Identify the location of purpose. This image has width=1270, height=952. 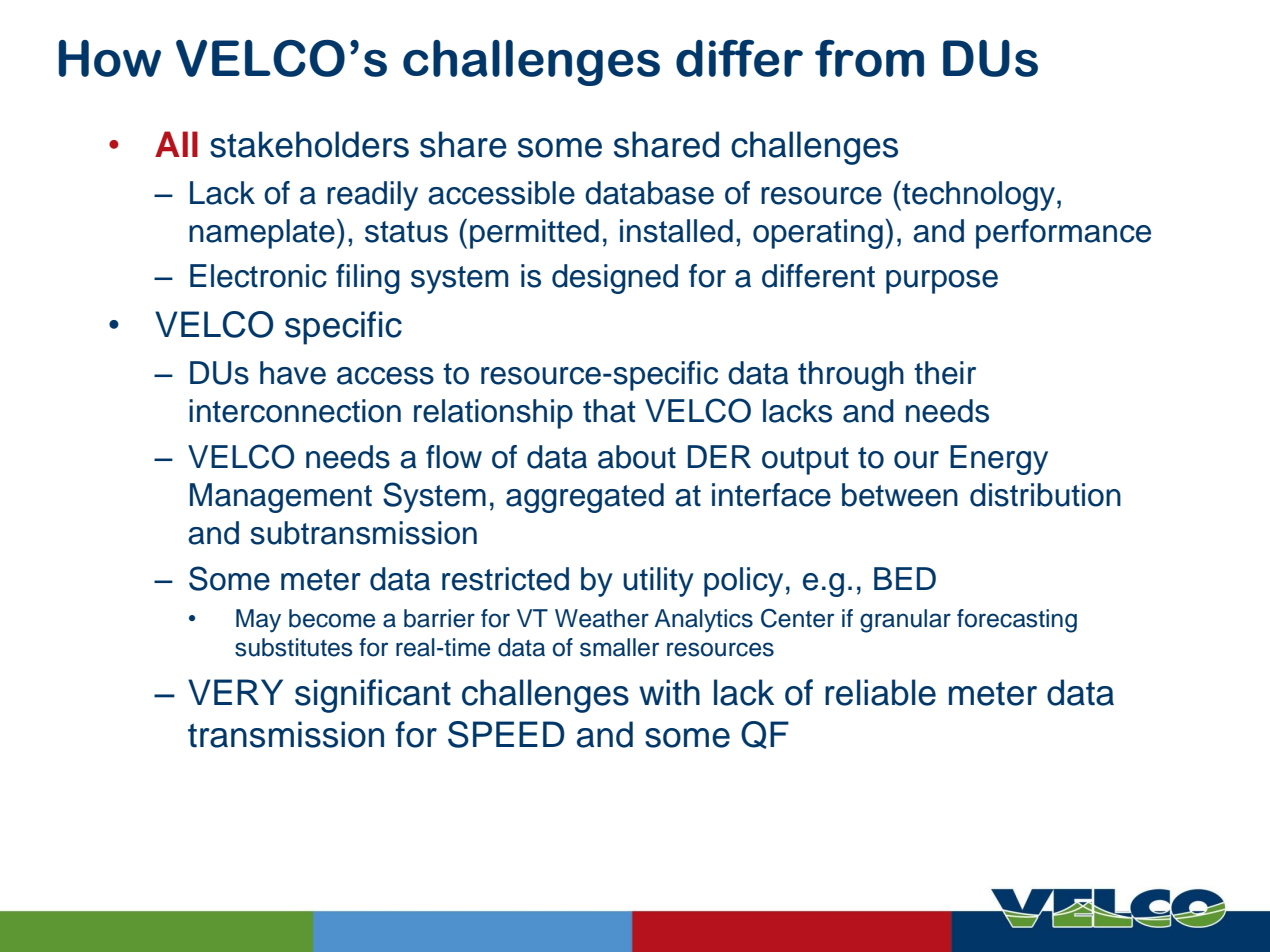
(942, 282).
